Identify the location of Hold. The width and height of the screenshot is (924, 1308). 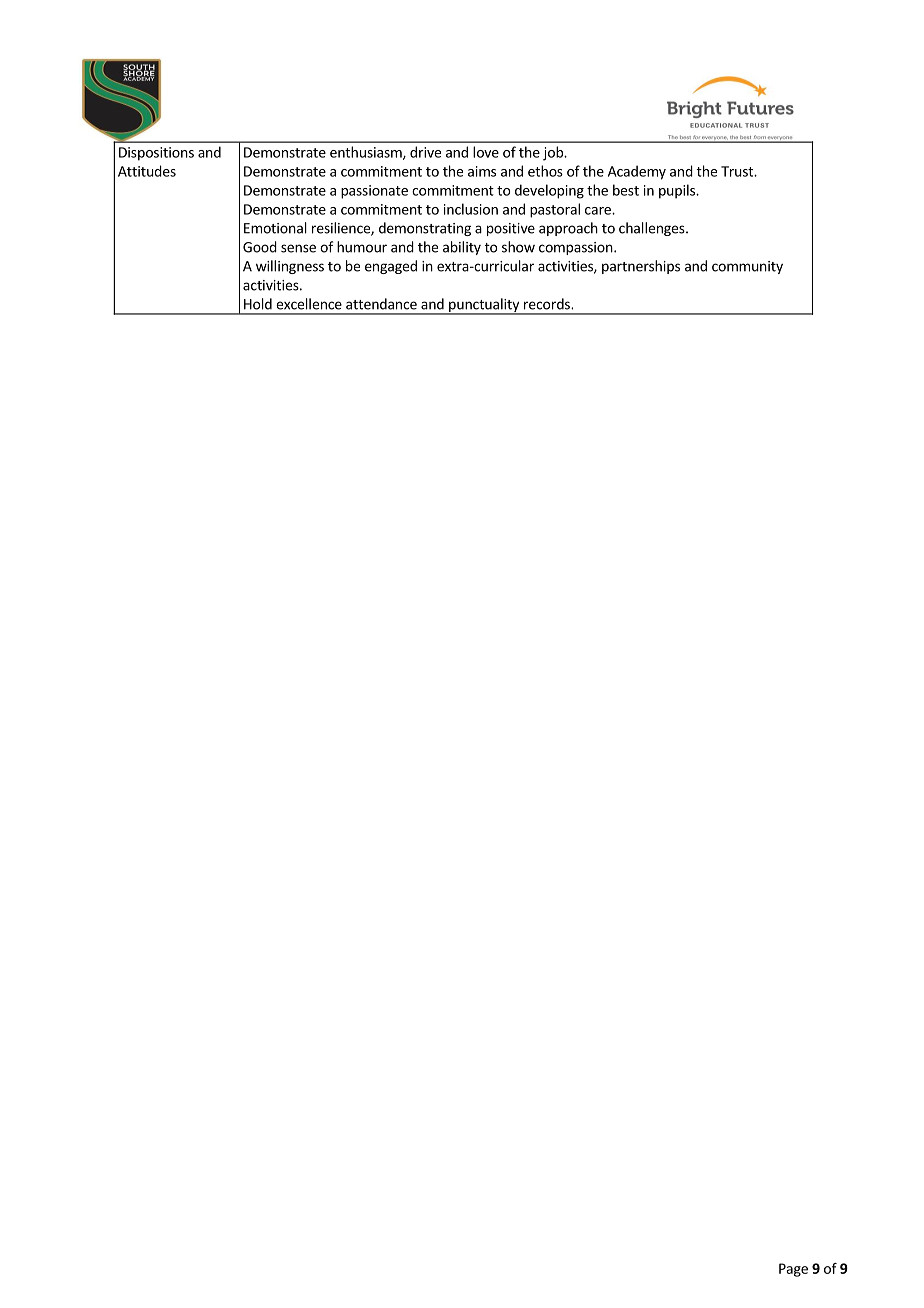
(258, 304).
